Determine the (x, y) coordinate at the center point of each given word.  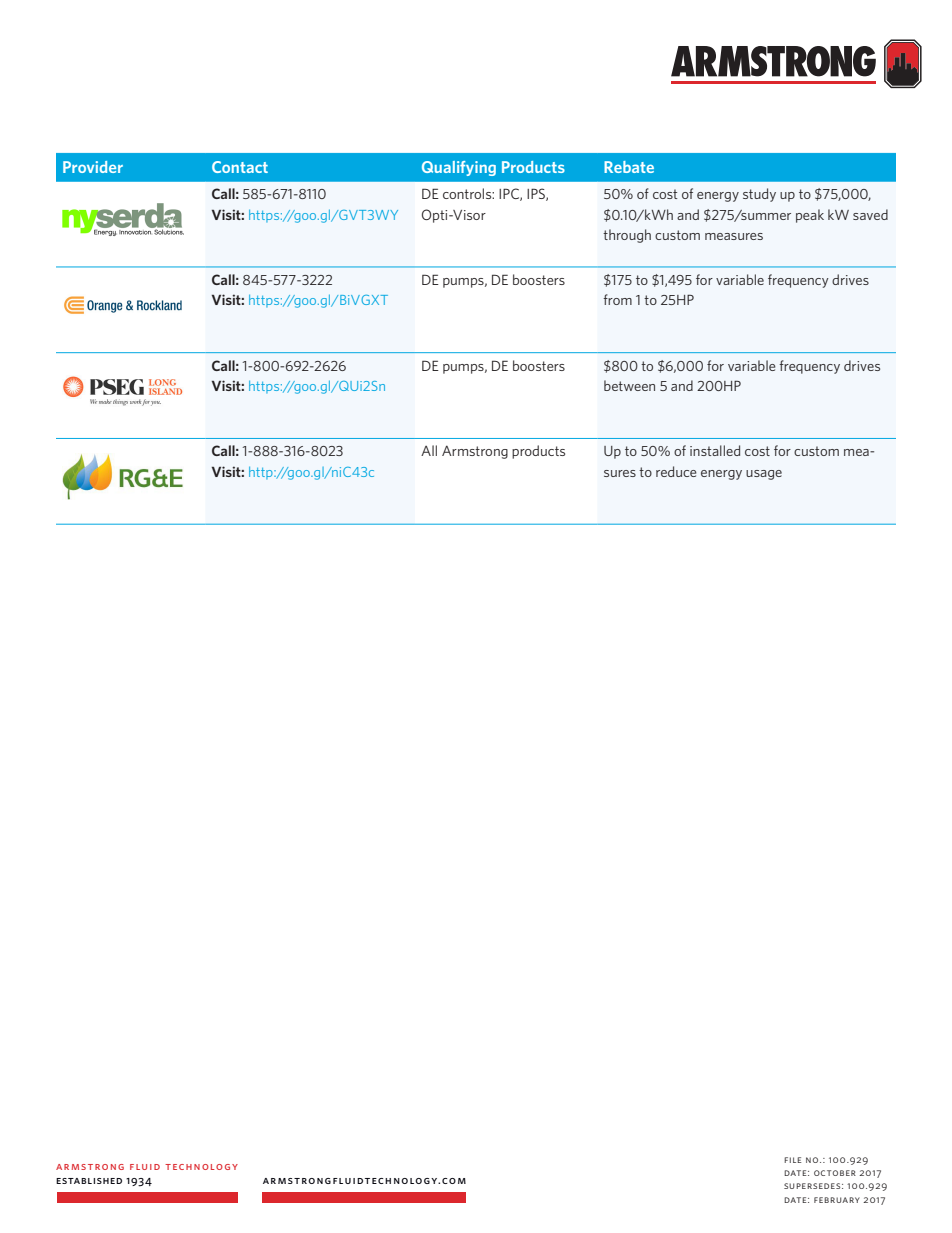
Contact (240, 167)
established (89, 1181)
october (835, 1173)
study (759, 195)
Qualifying (459, 168)
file (792, 1160)
